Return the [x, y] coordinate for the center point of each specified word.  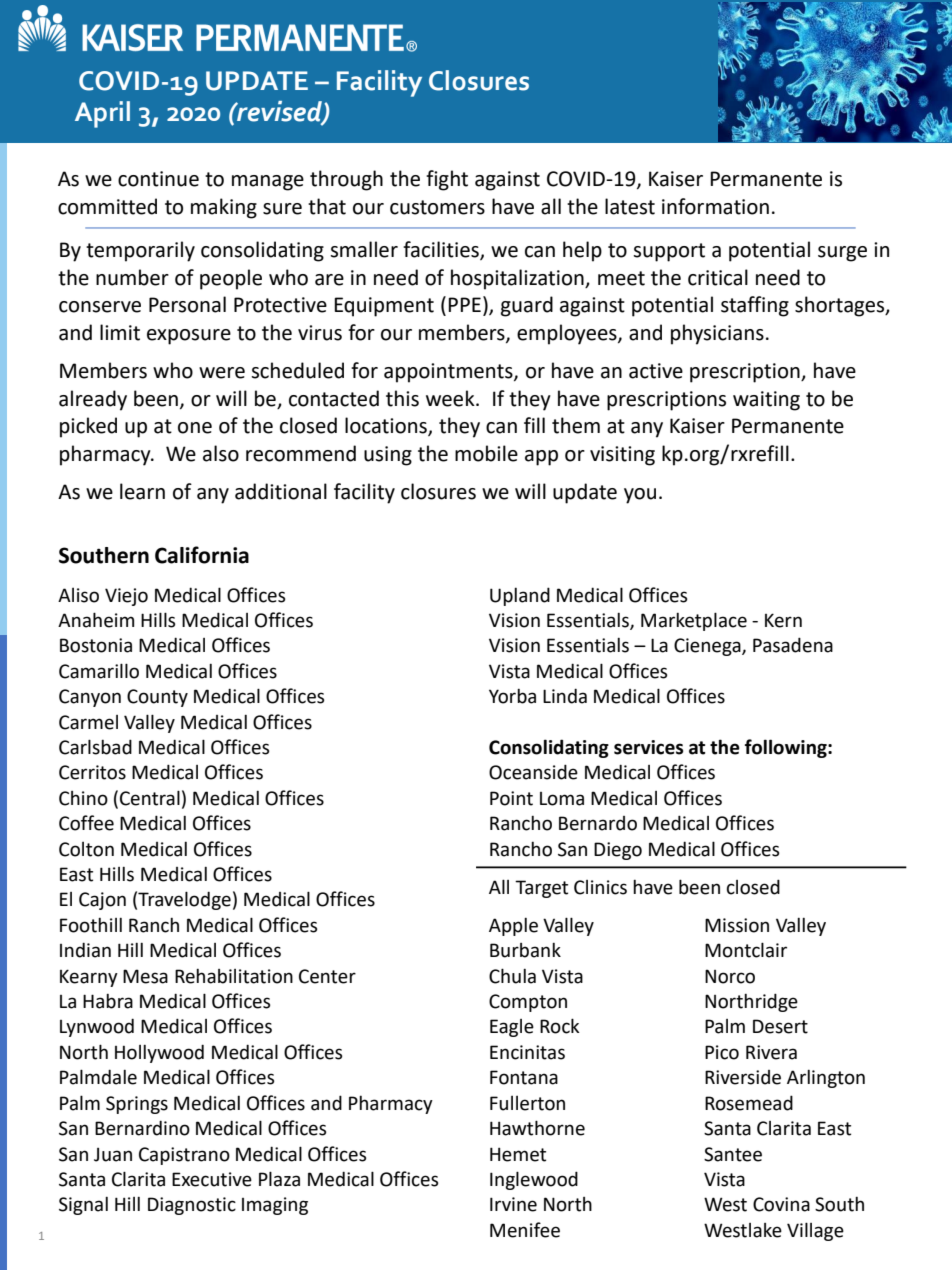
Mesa [145, 976]
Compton [528, 1003]
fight [447, 180]
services [649, 747]
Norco [730, 976]
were [222, 373]
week [451, 398]
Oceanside [533, 772]
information [715, 206]
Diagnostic [192, 1206]
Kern [783, 620]
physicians [717, 334]
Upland [520, 596]
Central [150, 798]
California [202, 555]
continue [158, 179]
